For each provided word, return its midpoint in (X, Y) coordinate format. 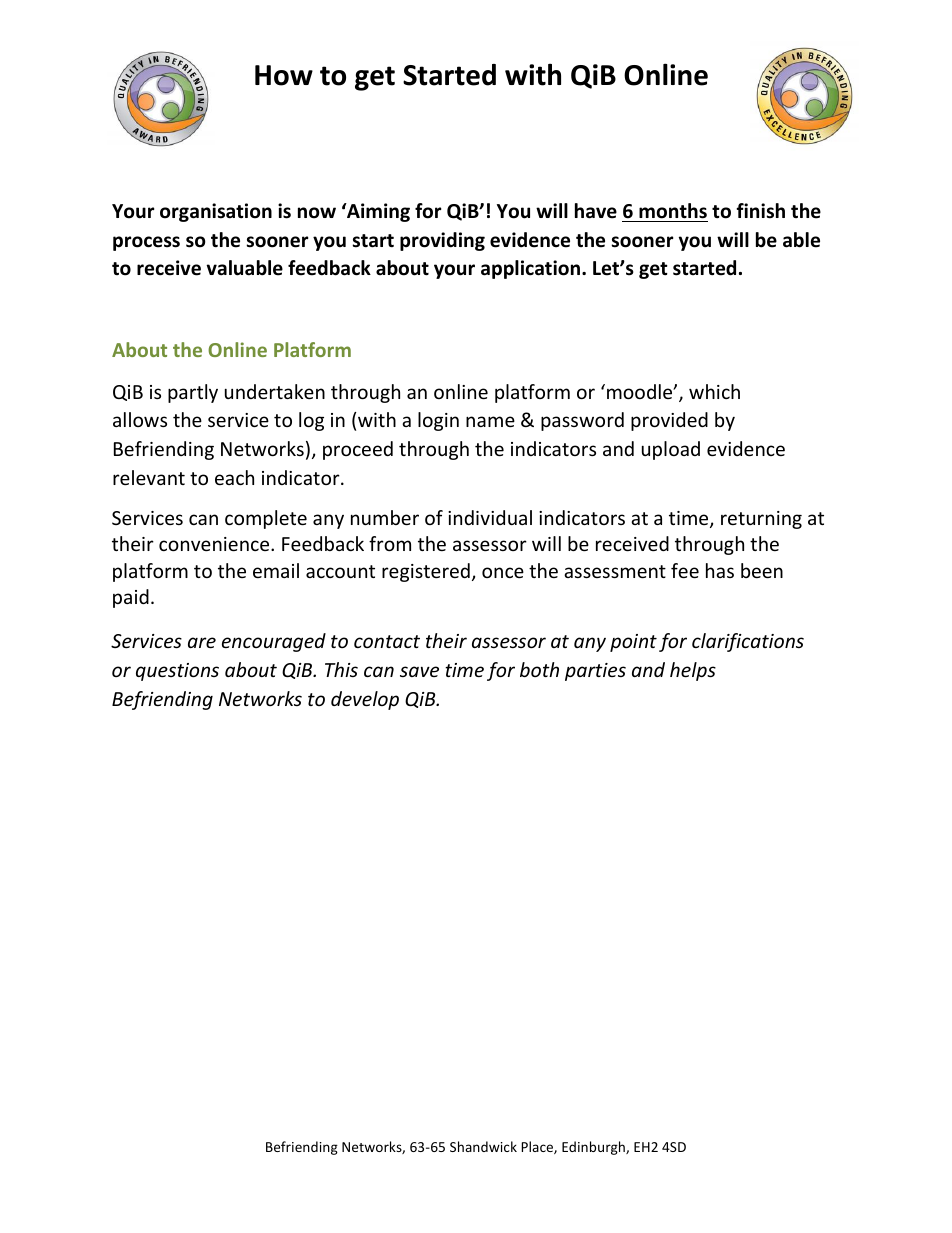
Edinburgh (594, 1148)
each (234, 477)
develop (365, 700)
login (438, 421)
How (284, 75)
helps (693, 671)
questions (177, 672)
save (419, 671)
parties (595, 672)
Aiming (377, 212)
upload (671, 450)
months (673, 211)
